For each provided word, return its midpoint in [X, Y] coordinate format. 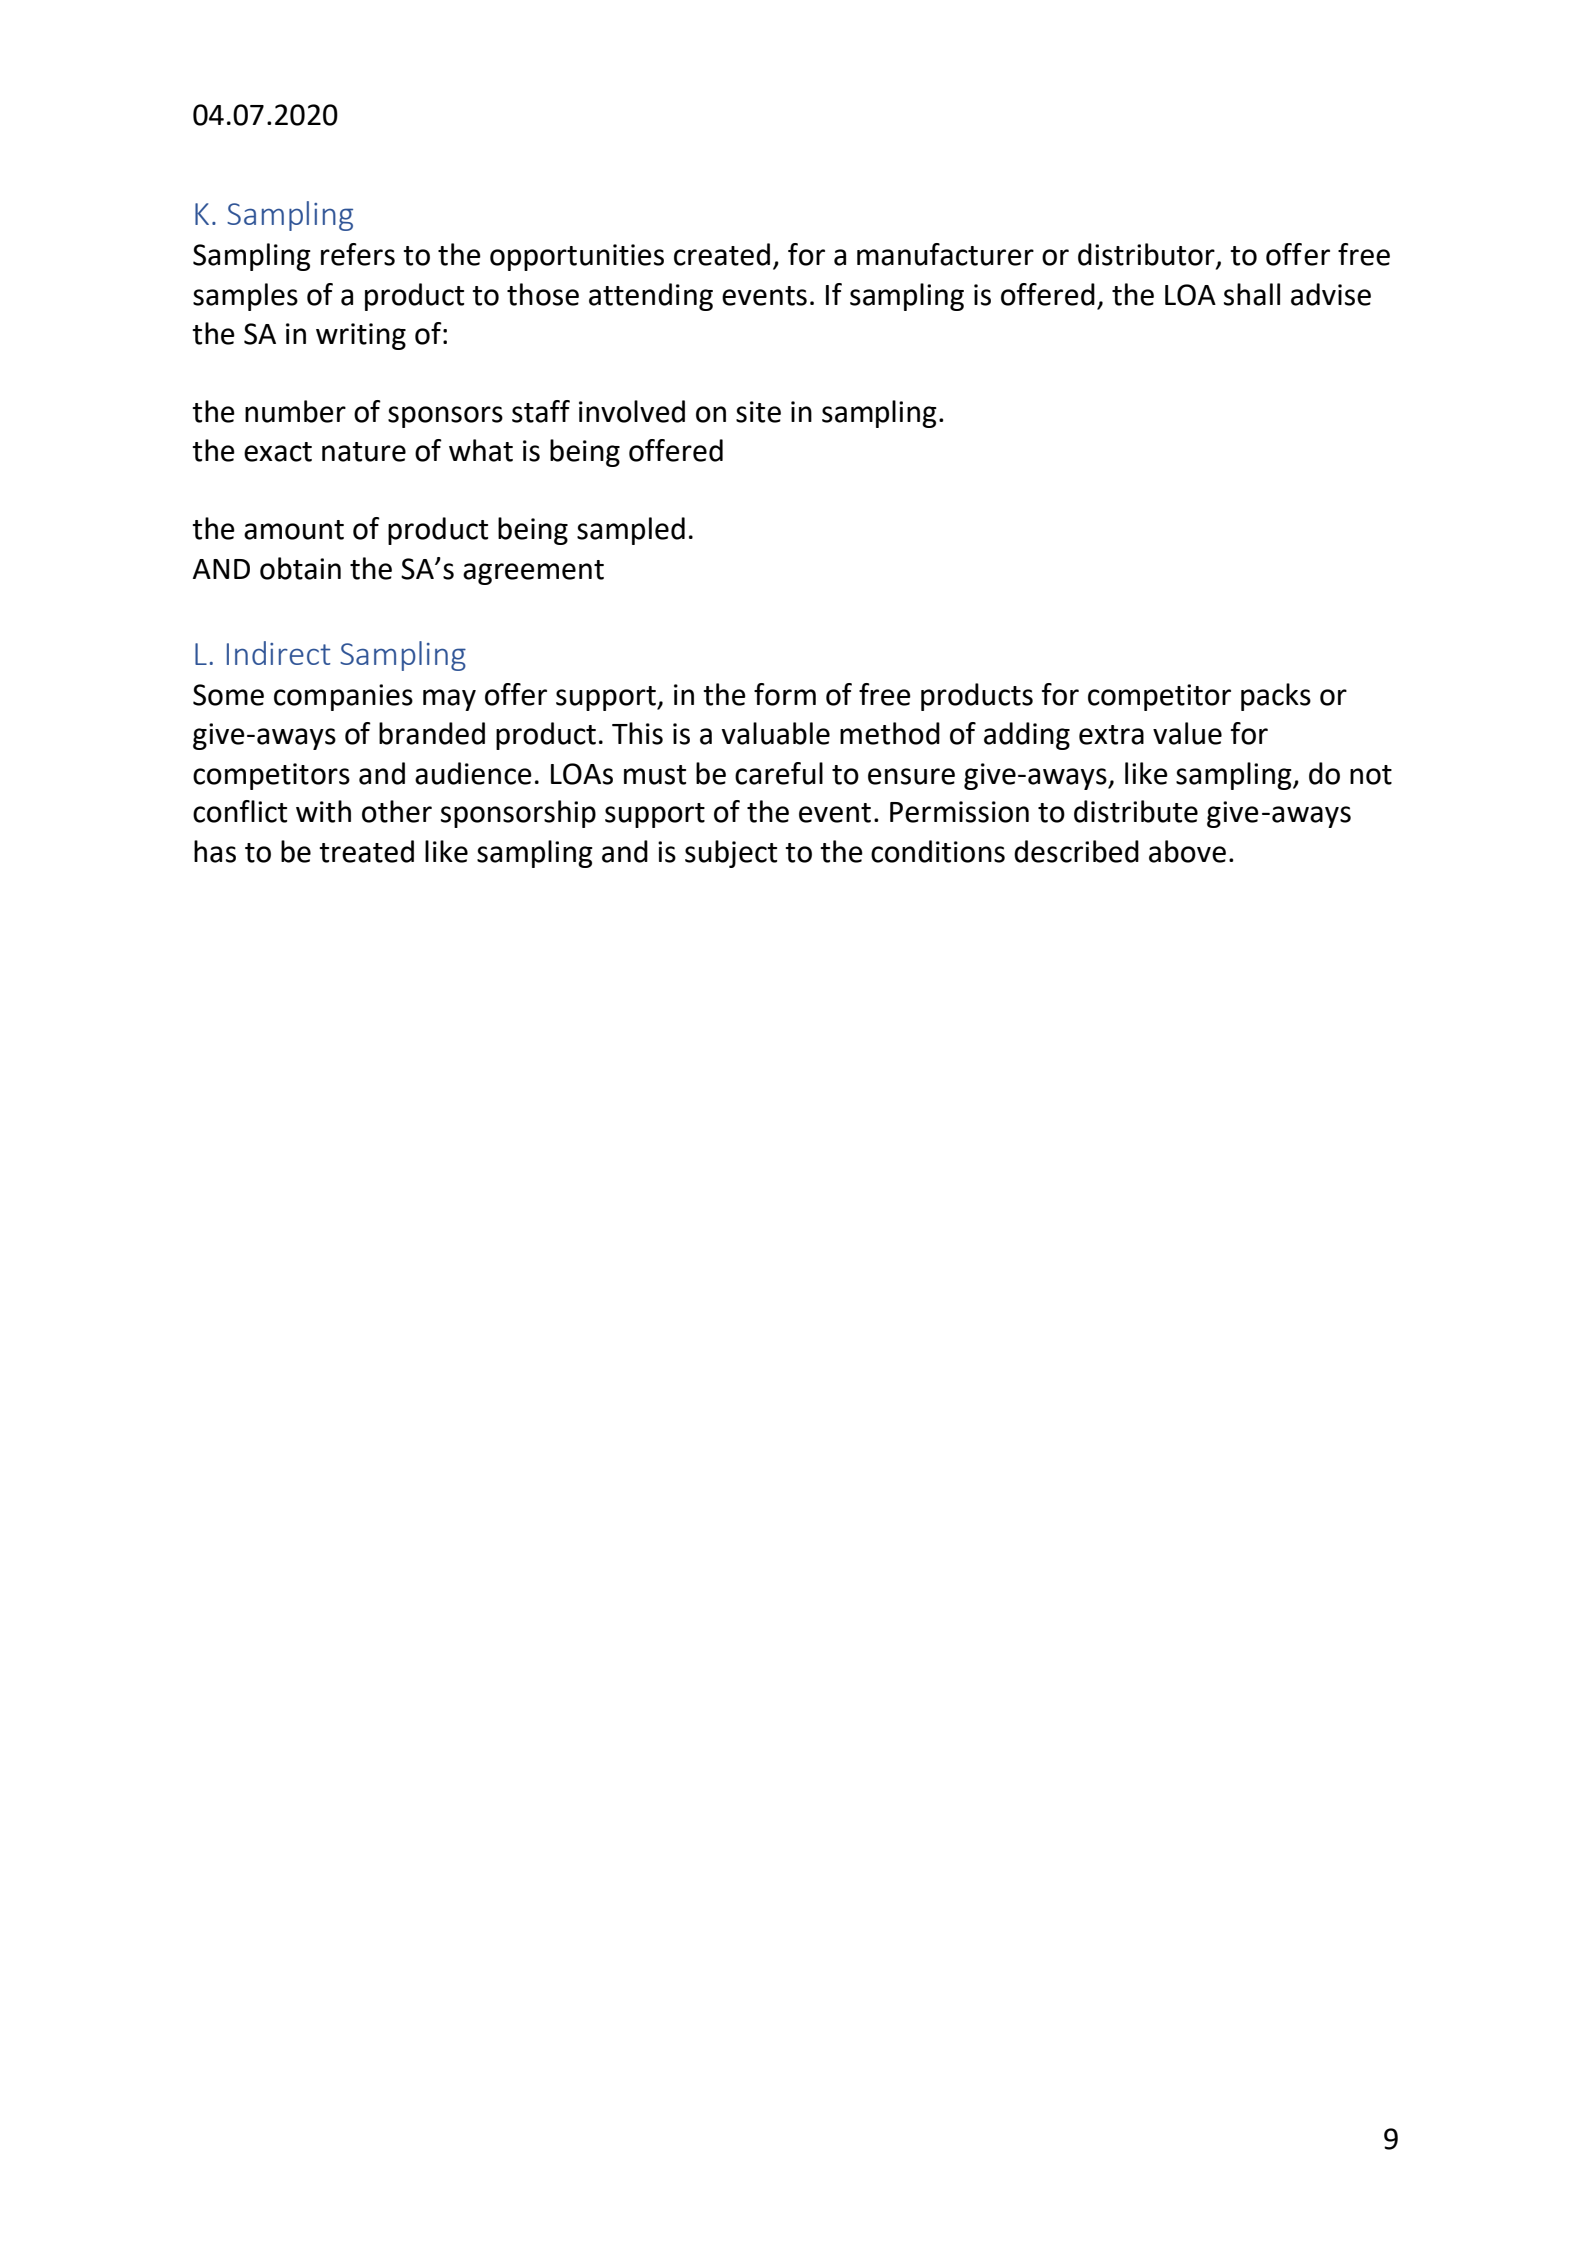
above [1187, 851]
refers [358, 254]
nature [364, 452]
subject [731, 854]
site [758, 412]
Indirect [278, 653]
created [722, 254]
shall [1252, 294]
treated [366, 851]
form [785, 694]
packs [1276, 697]
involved [632, 411]
